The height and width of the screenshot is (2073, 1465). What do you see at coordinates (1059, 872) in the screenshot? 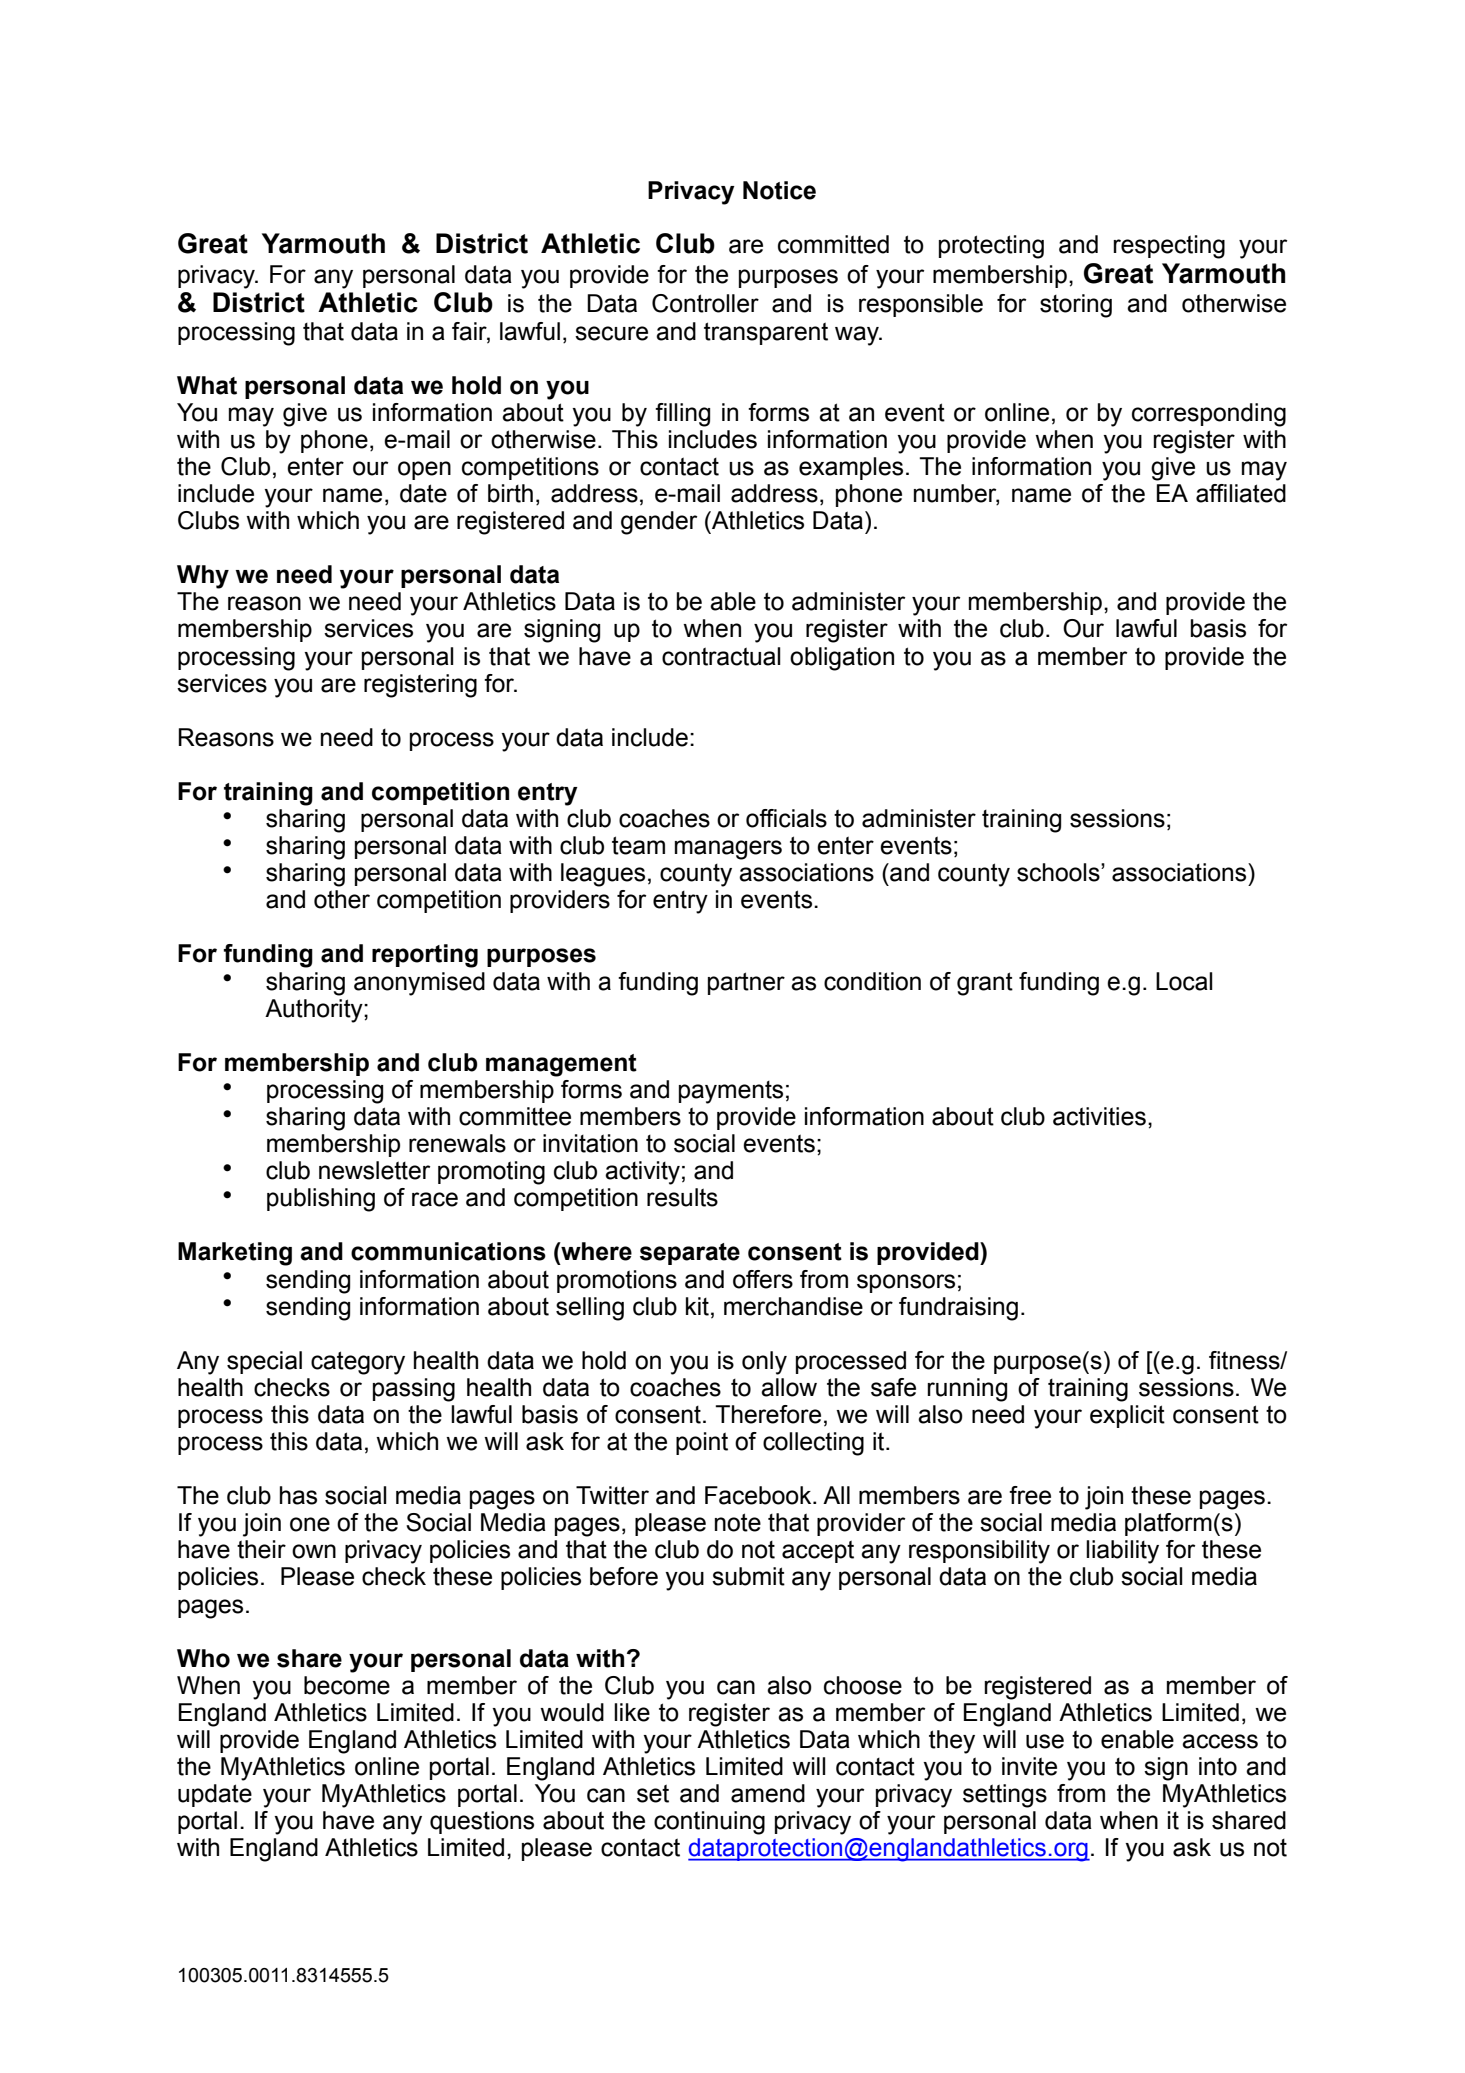
I see `schools` at bounding box center [1059, 872].
